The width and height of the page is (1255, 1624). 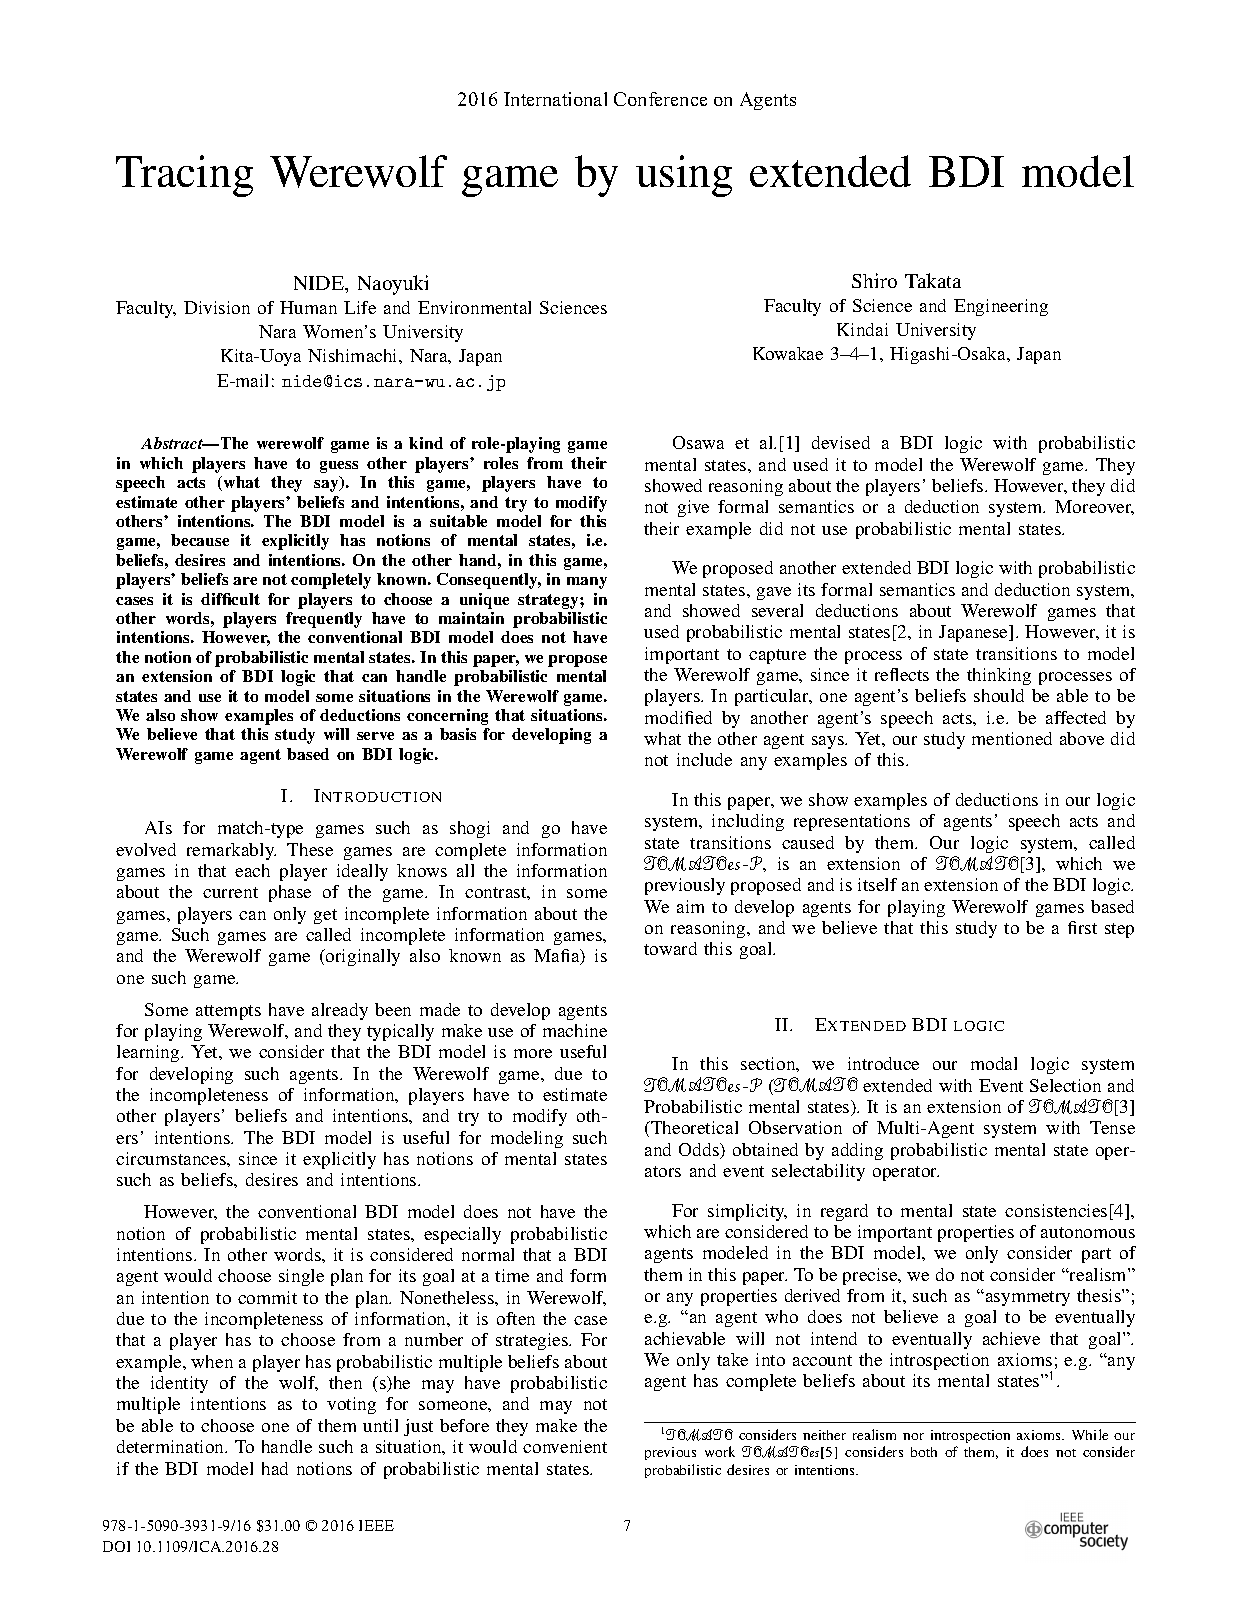 I want to click on both, so click(x=924, y=1452).
